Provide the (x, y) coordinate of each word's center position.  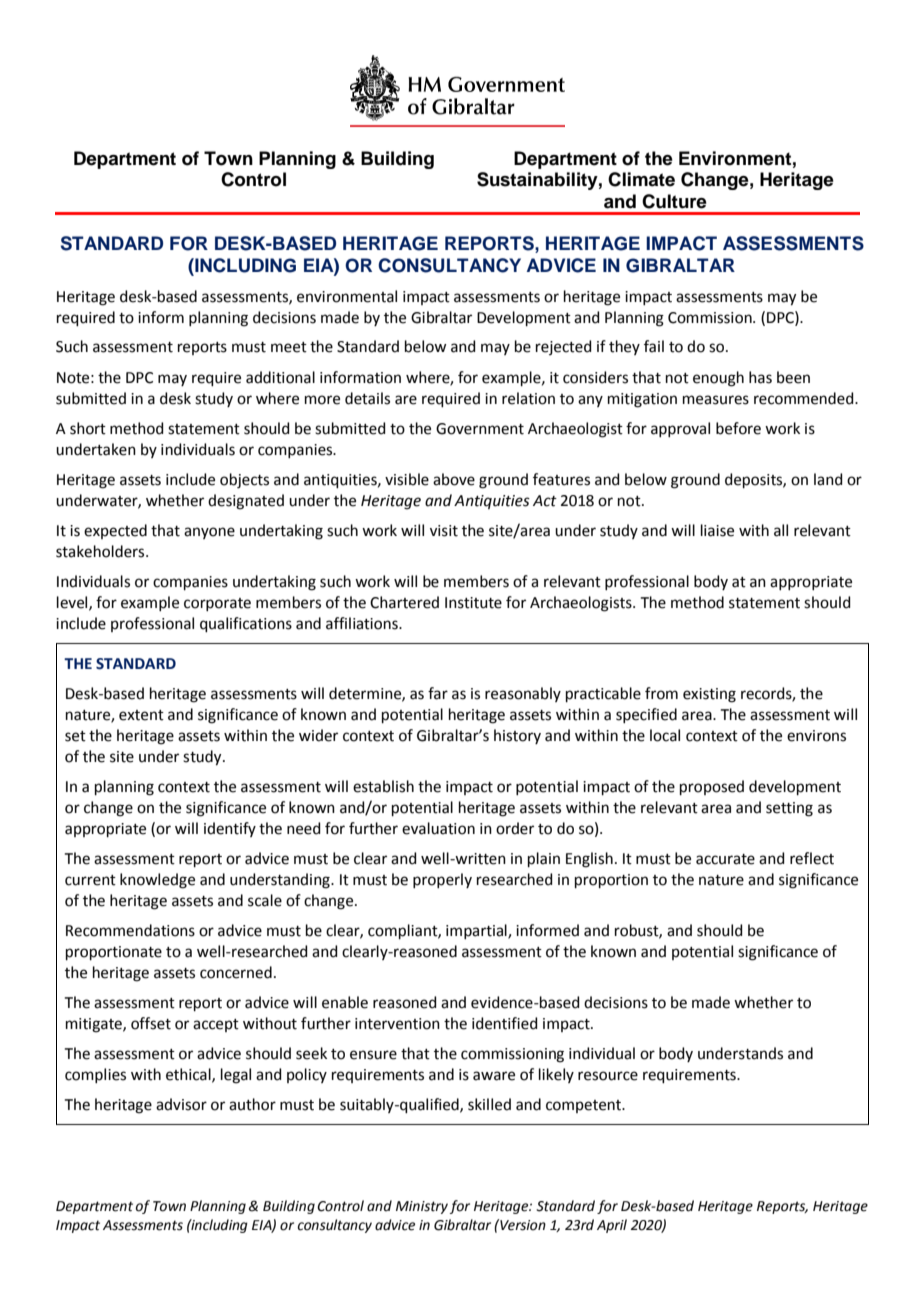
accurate (725, 859)
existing (709, 695)
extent (141, 715)
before (738, 428)
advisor (181, 1104)
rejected (564, 347)
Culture (674, 201)
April (612, 1226)
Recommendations (130, 930)
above (454, 479)
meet (289, 347)
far (438, 693)
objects (244, 481)
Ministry (422, 1207)
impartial (477, 931)
